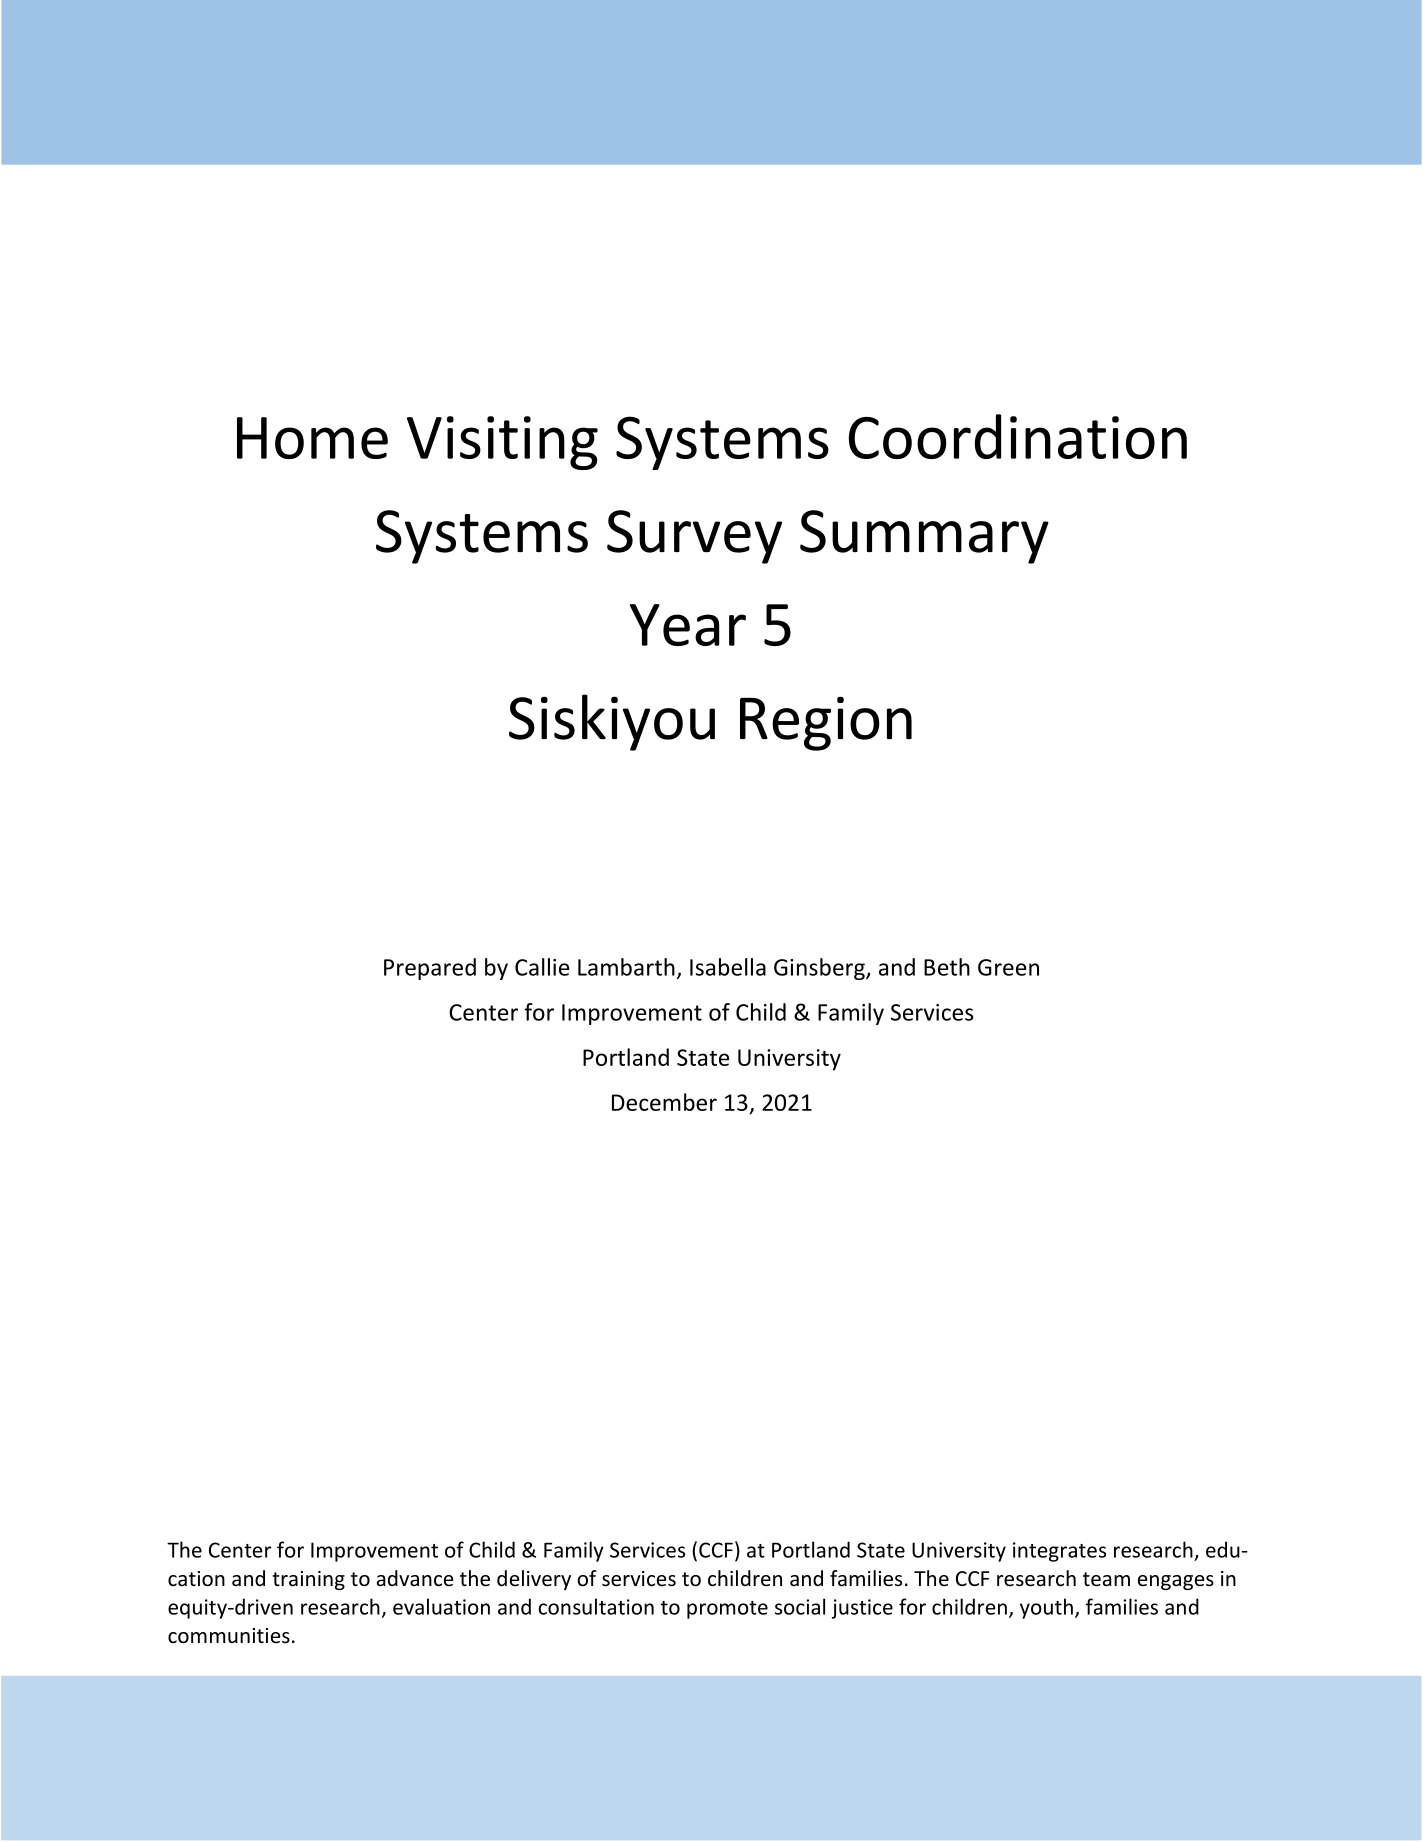 The height and width of the page is (1842, 1423). I want to click on youth, so click(1046, 1608).
